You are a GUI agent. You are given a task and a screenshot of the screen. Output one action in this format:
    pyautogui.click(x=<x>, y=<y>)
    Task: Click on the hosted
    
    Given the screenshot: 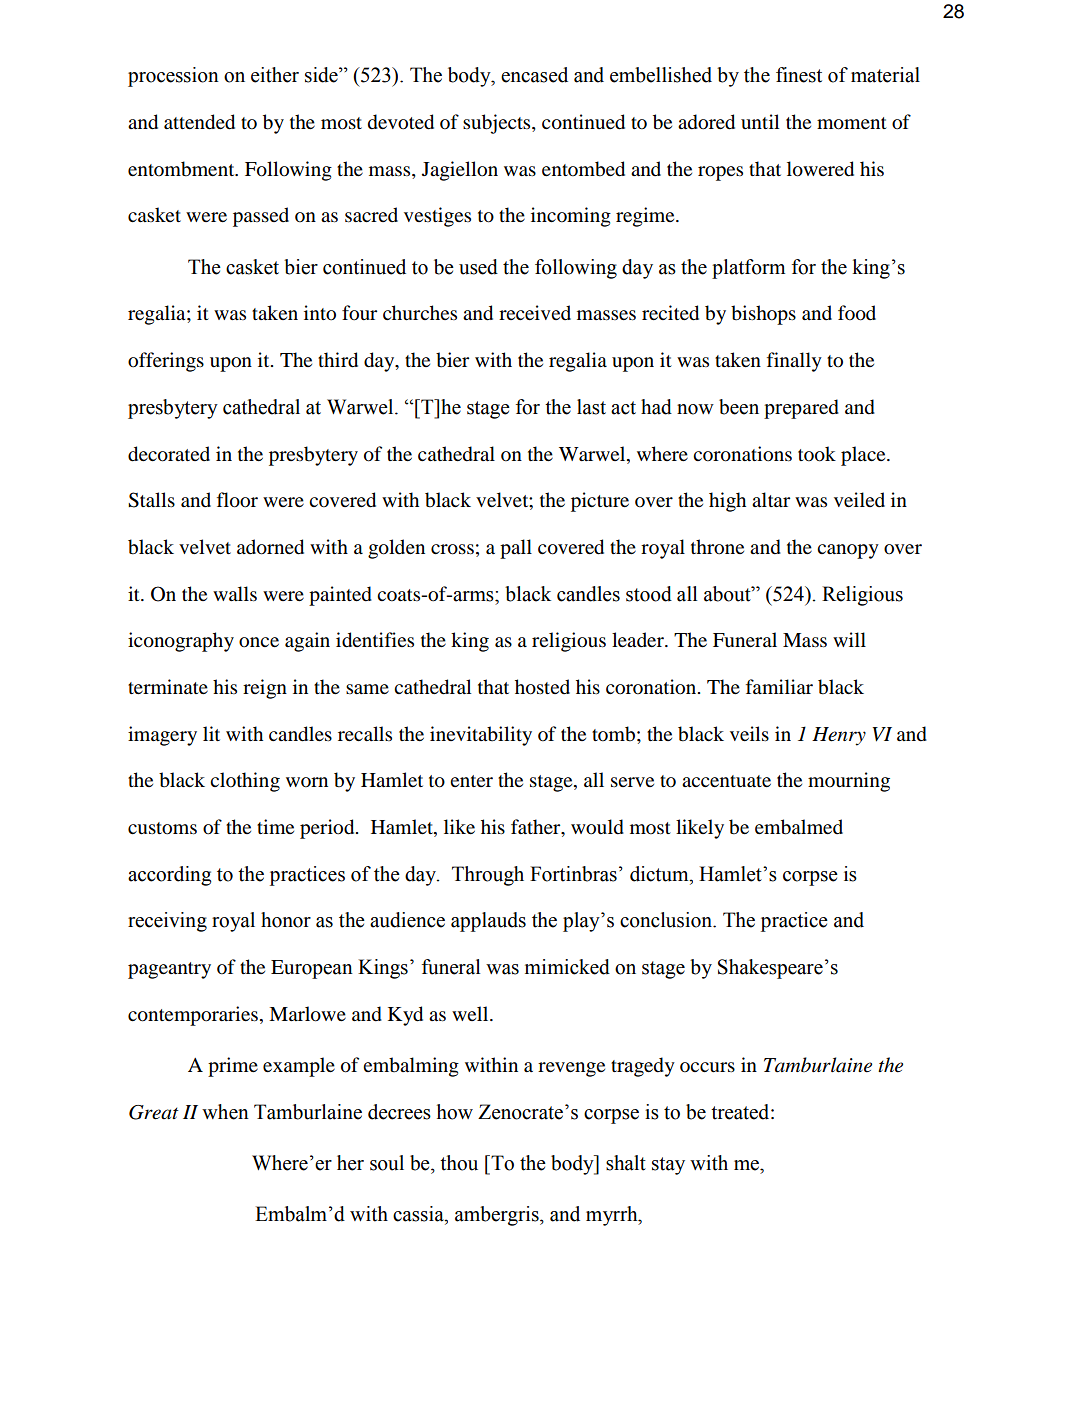 What is the action you would take?
    pyautogui.click(x=542, y=687)
